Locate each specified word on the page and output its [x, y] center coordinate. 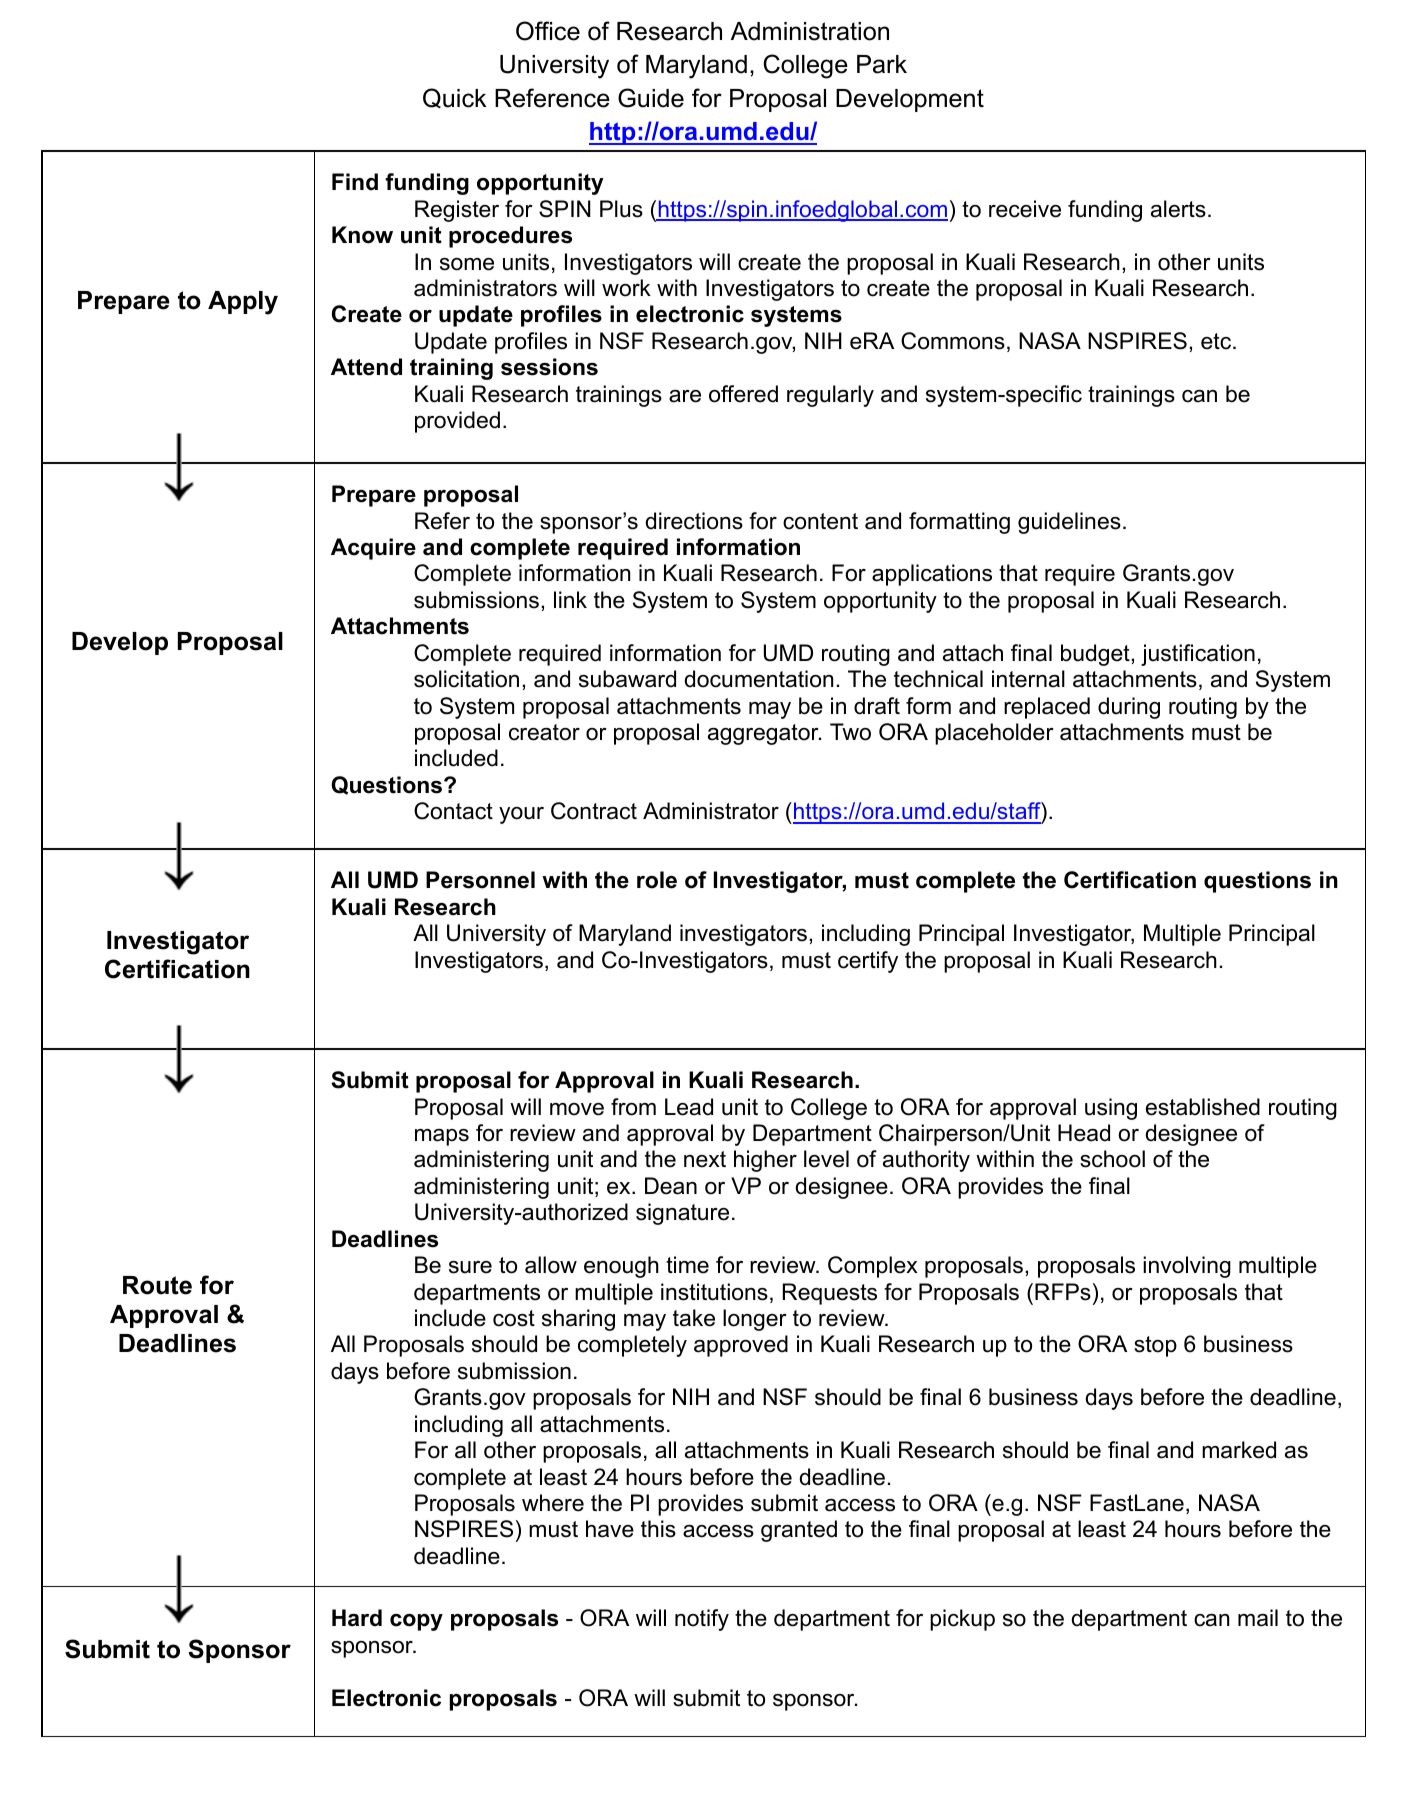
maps [442, 1137]
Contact [453, 811]
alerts [1178, 209]
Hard [357, 1618]
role [657, 880]
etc [1217, 341]
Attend [366, 367]
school [1112, 1159]
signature [682, 1214]
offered [743, 394]
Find [355, 182]
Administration [810, 31]
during [1129, 708]
